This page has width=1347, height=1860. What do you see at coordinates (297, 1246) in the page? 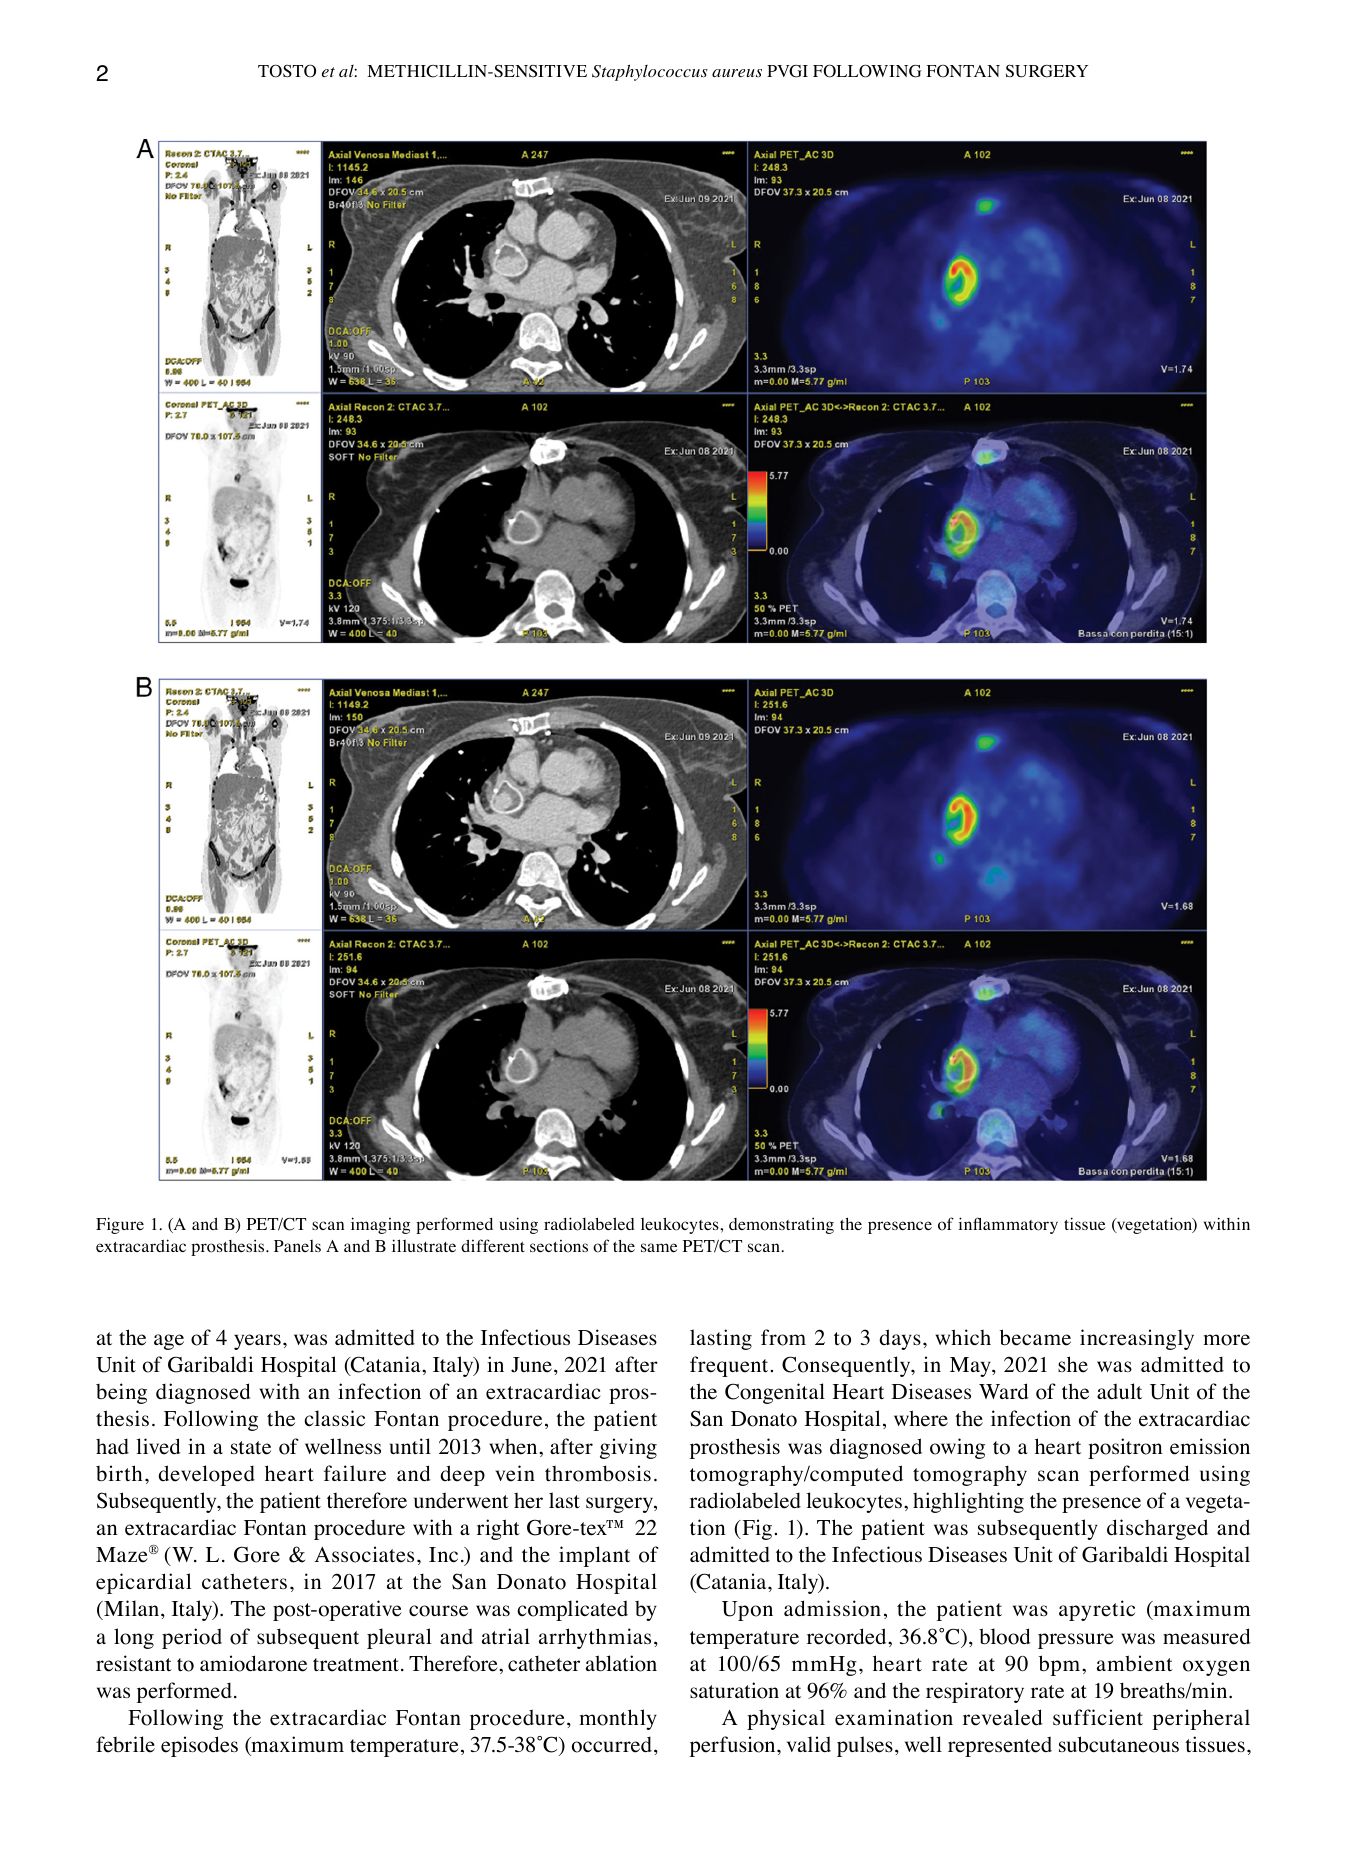
I see `Panels` at bounding box center [297, 1246].
